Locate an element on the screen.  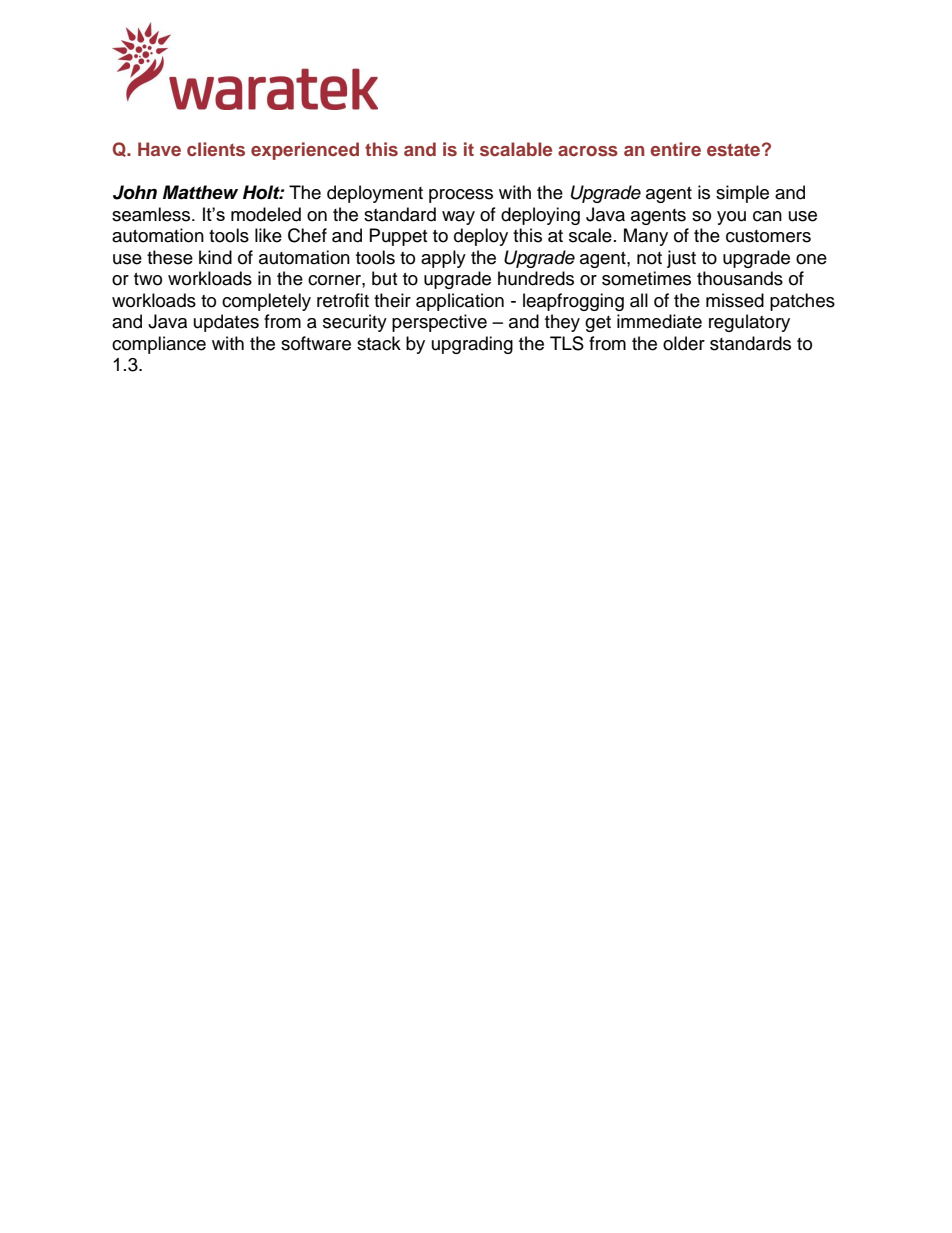
application is located at coordinates (460, 302).
